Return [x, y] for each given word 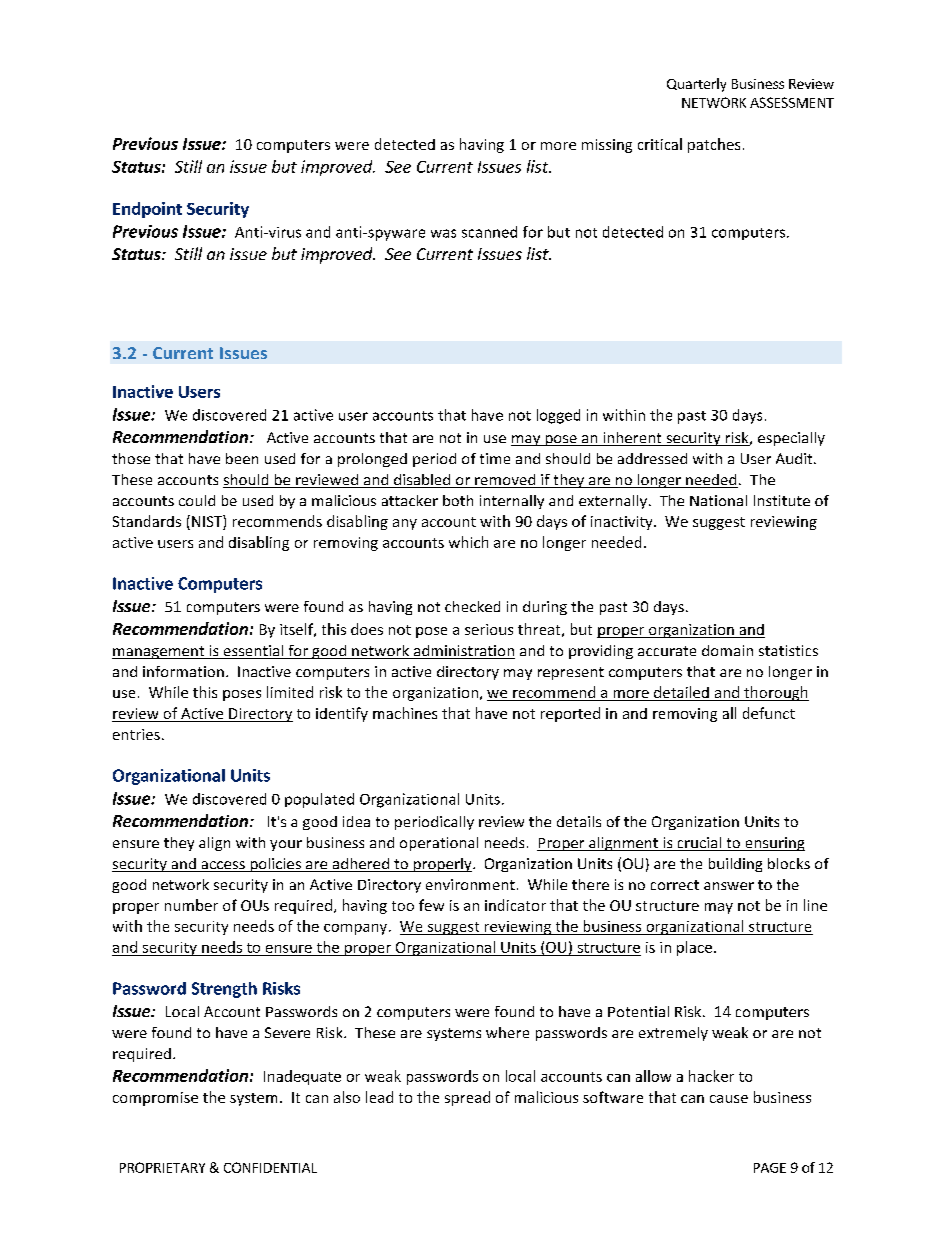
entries [136, 734]
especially [791, 439]
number [191, 905]
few [431, 905]
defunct [769, 713]
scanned [489, 232]
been [242, 458]
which [468, 542]
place [694, 948]
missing [607, 146]
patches [714, 145]
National [718, 500]
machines [405, 713]
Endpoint [147, 210]
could [197, 500]
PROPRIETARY [162, 1167]
